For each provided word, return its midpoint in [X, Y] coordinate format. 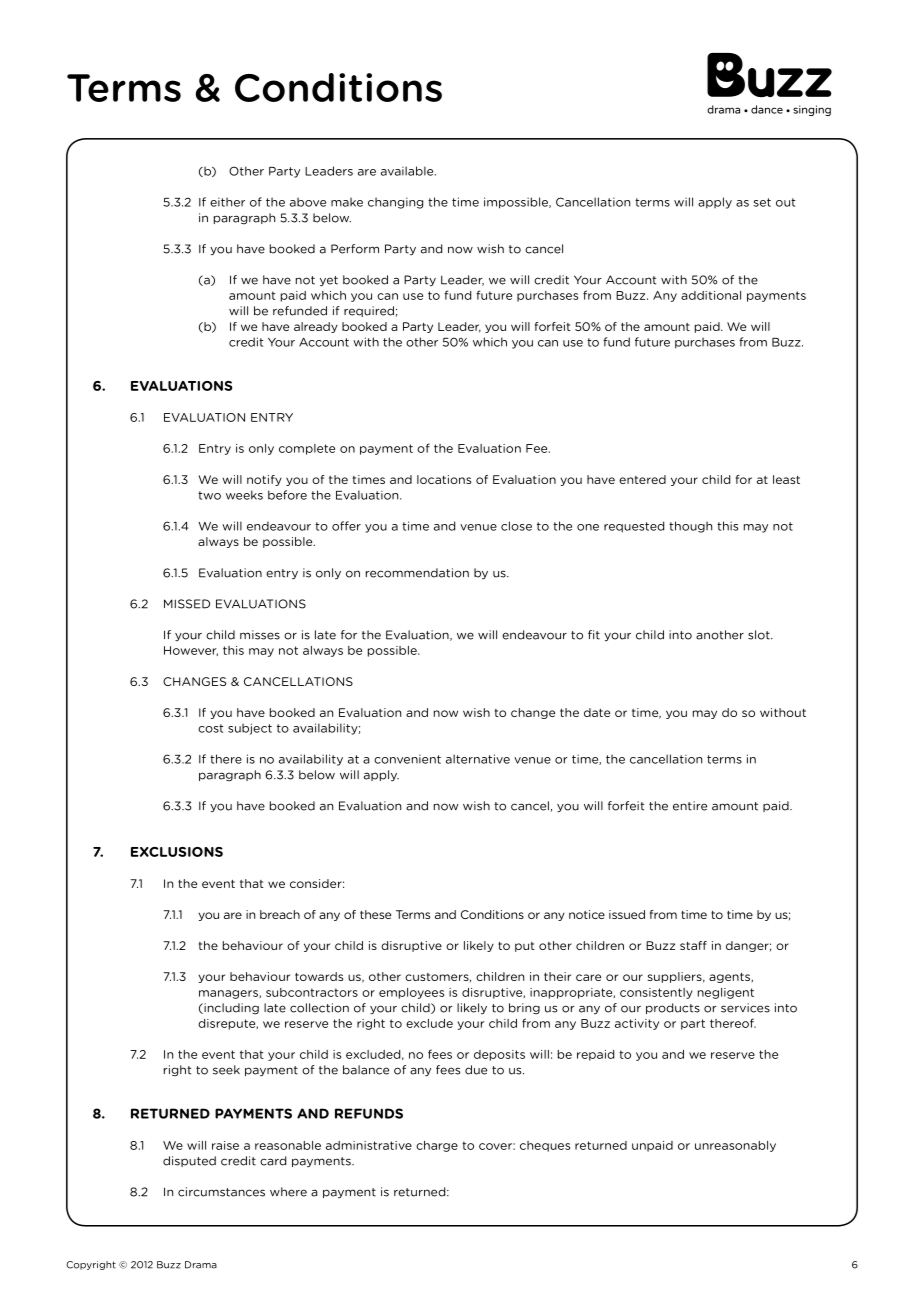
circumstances [221, 1192]
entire [690, 806]
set [762, 202]
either [227, 202]
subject [250, 729]
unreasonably [735, 1146]
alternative [478, 759]
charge [437, 1146]
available [408, 171]
